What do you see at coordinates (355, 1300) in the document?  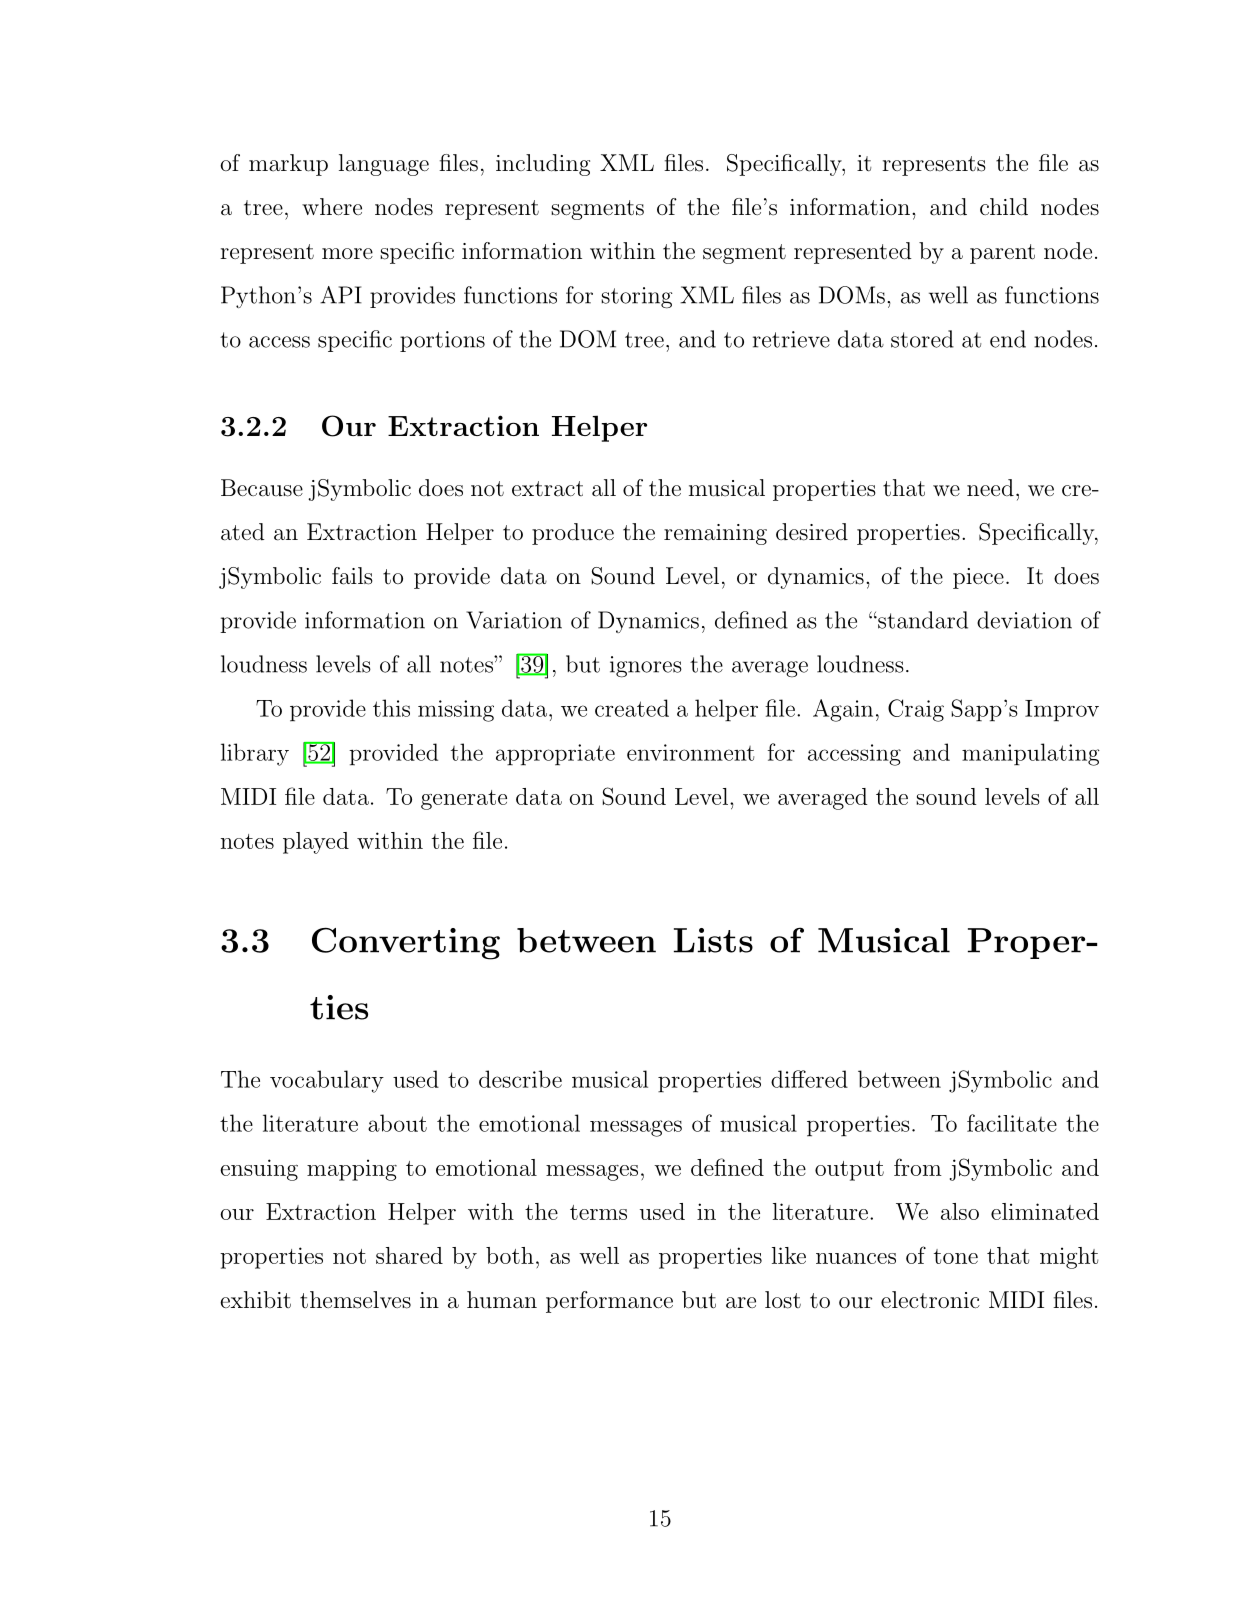 I see `themselves` at bounding box center [355, 1300].
